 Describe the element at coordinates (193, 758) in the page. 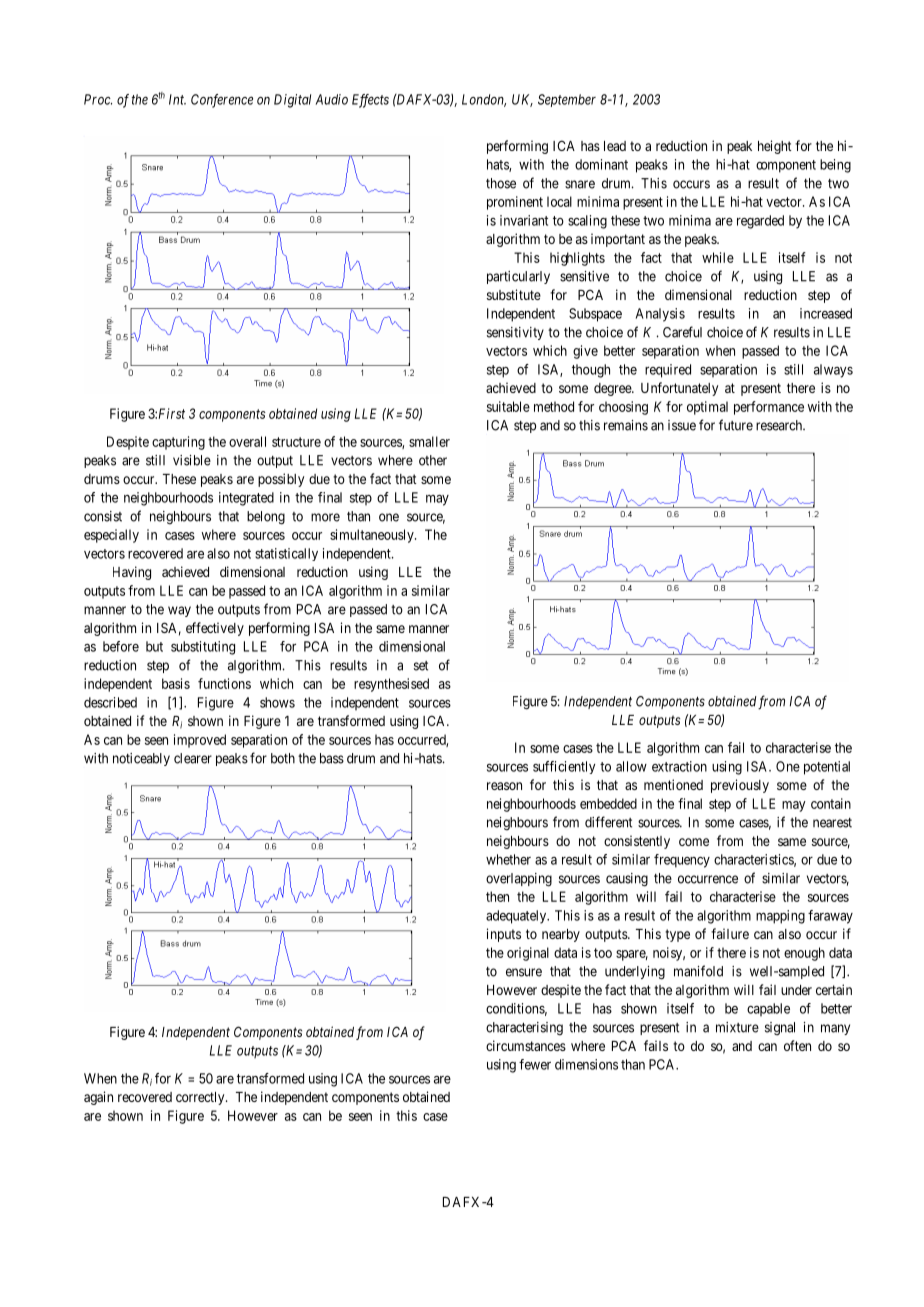

I see `clearer` at that location.
